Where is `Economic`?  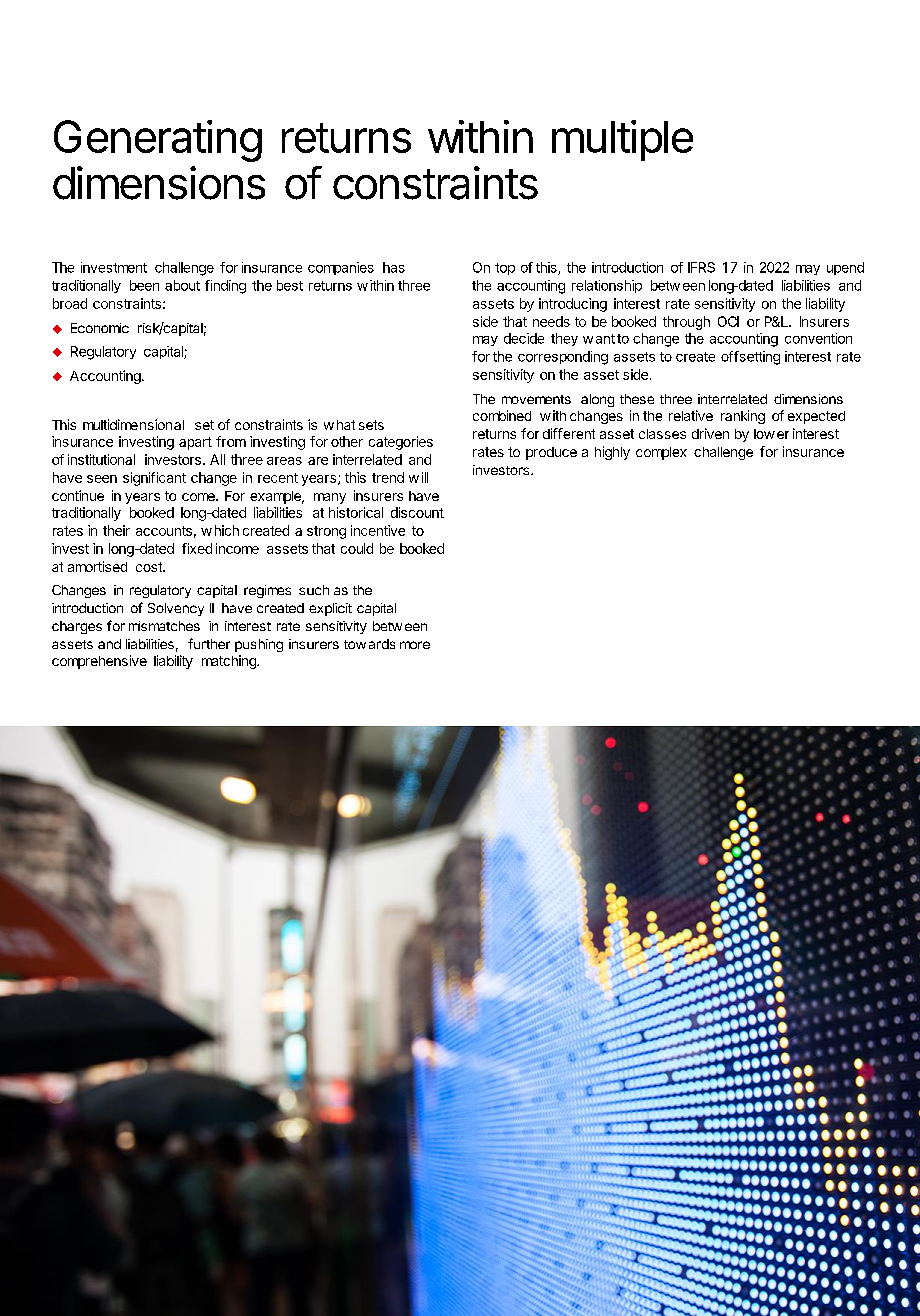
Economic is located at coordinates (100, 328).
